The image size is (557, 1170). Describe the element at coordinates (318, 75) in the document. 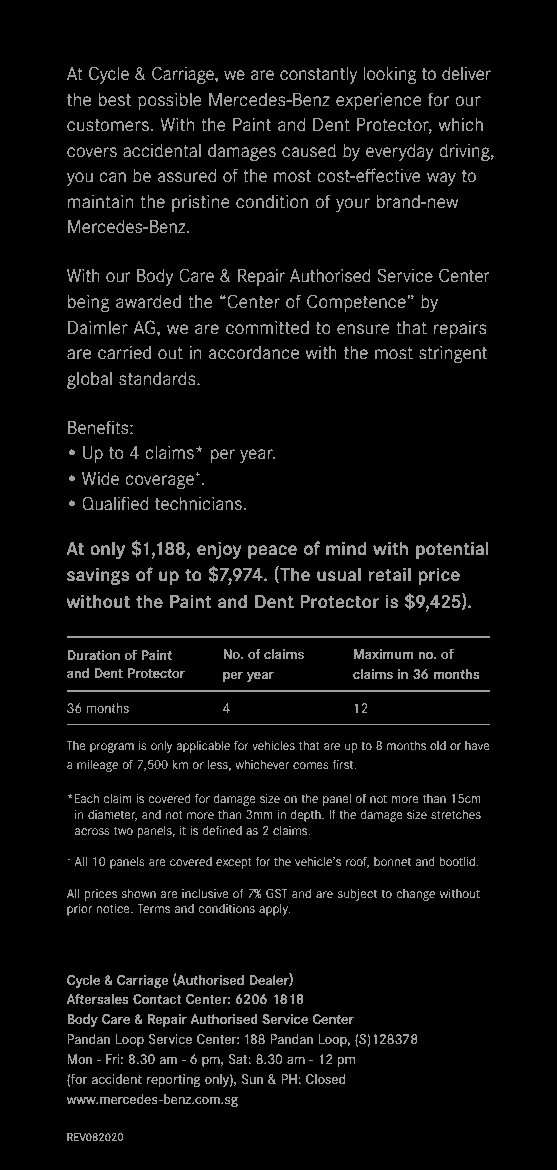

I see `constantly` at that location.
